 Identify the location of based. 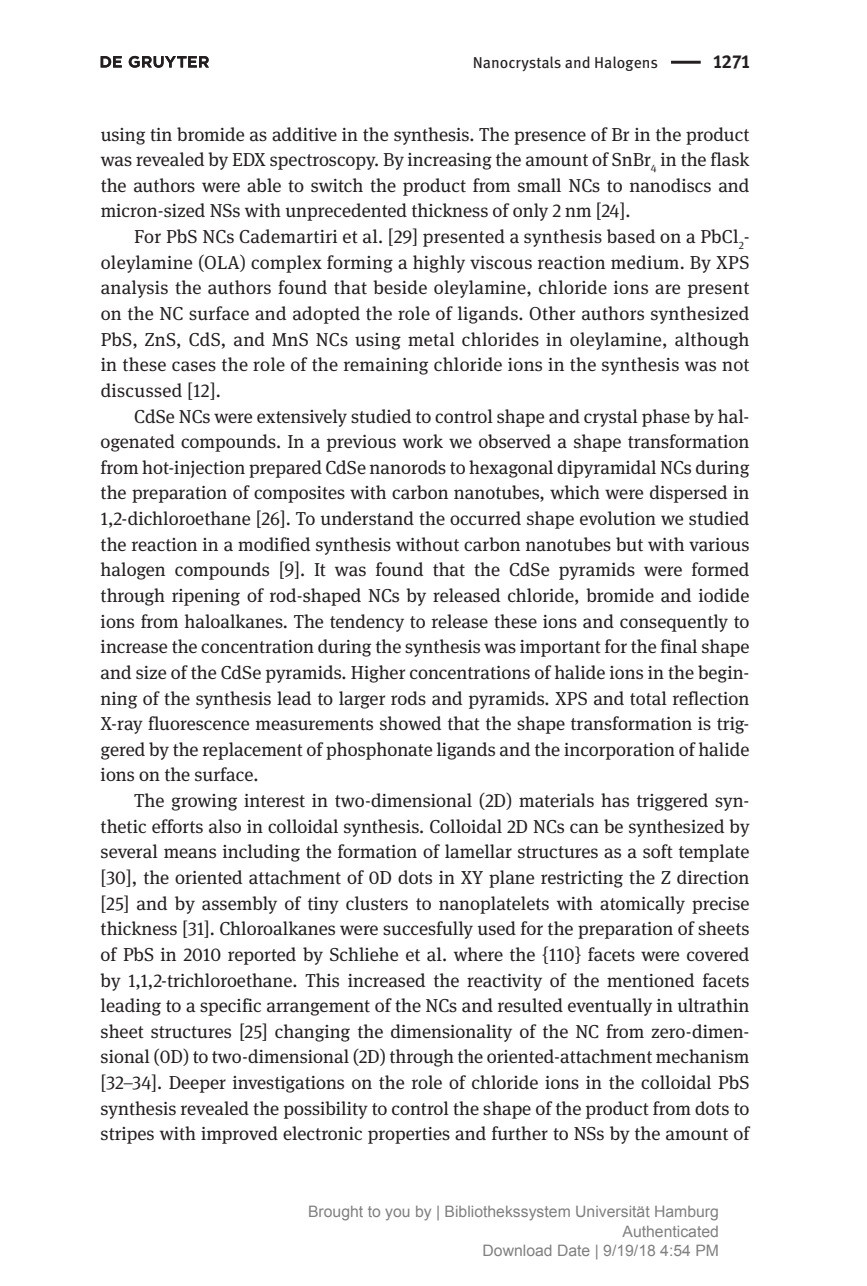
(631, 236).
